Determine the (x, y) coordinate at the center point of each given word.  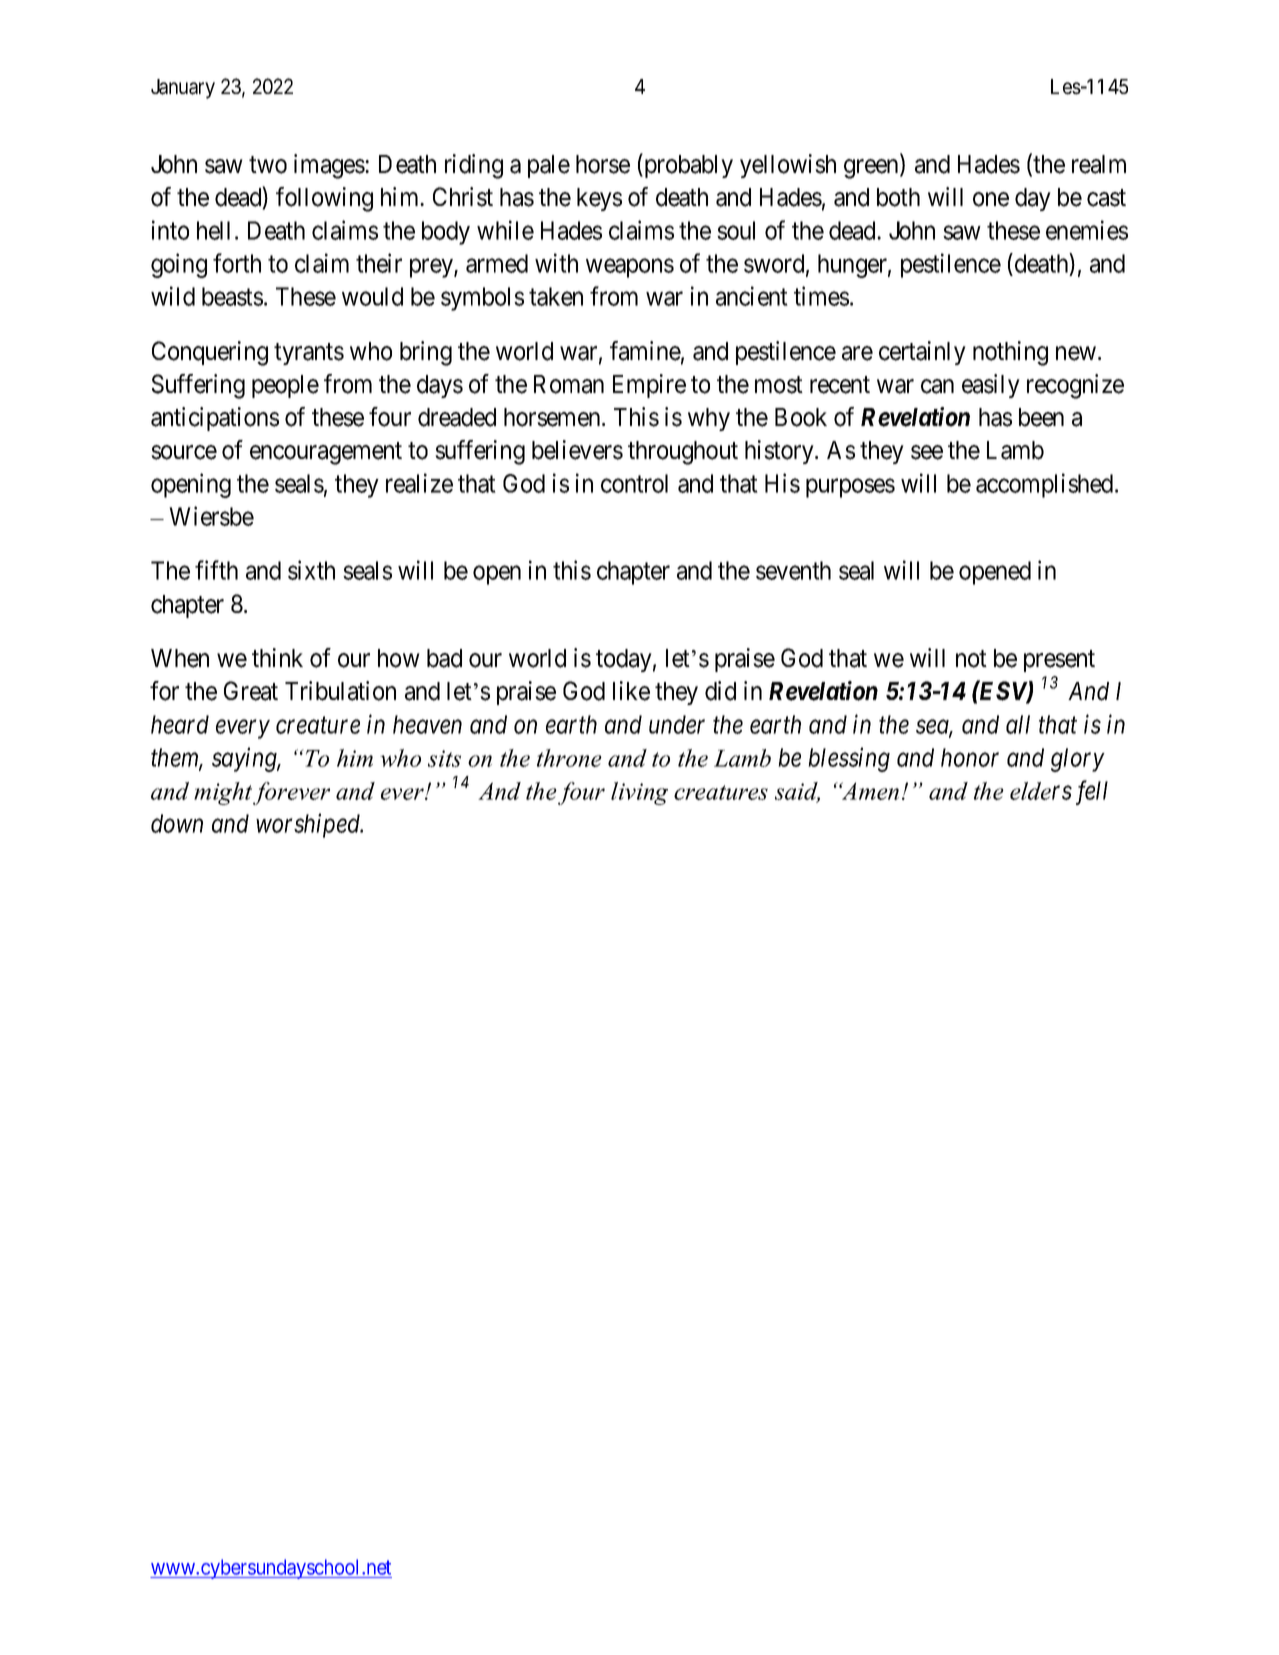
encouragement (326, 453)
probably (687, 166)
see (927, 452)
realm (1099, 164)
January (183, 89)
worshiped (309, 825)
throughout (683, 453)
